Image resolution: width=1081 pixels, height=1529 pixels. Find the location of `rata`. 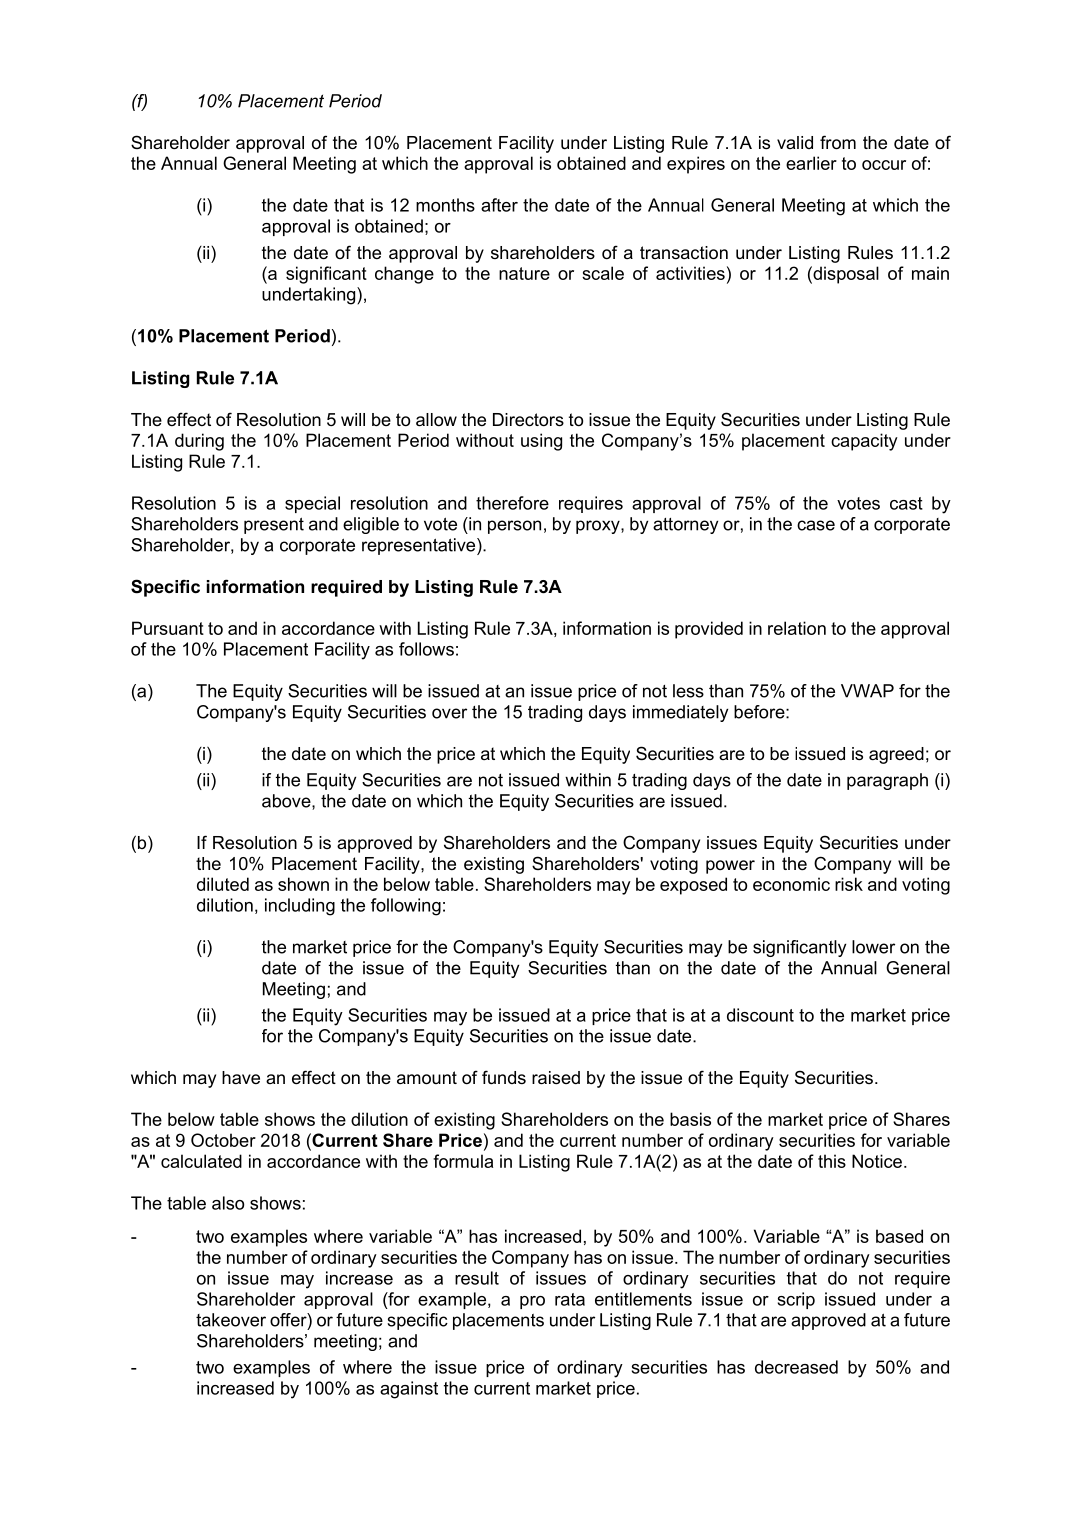

rata is located at coordinates (570, 1299).
